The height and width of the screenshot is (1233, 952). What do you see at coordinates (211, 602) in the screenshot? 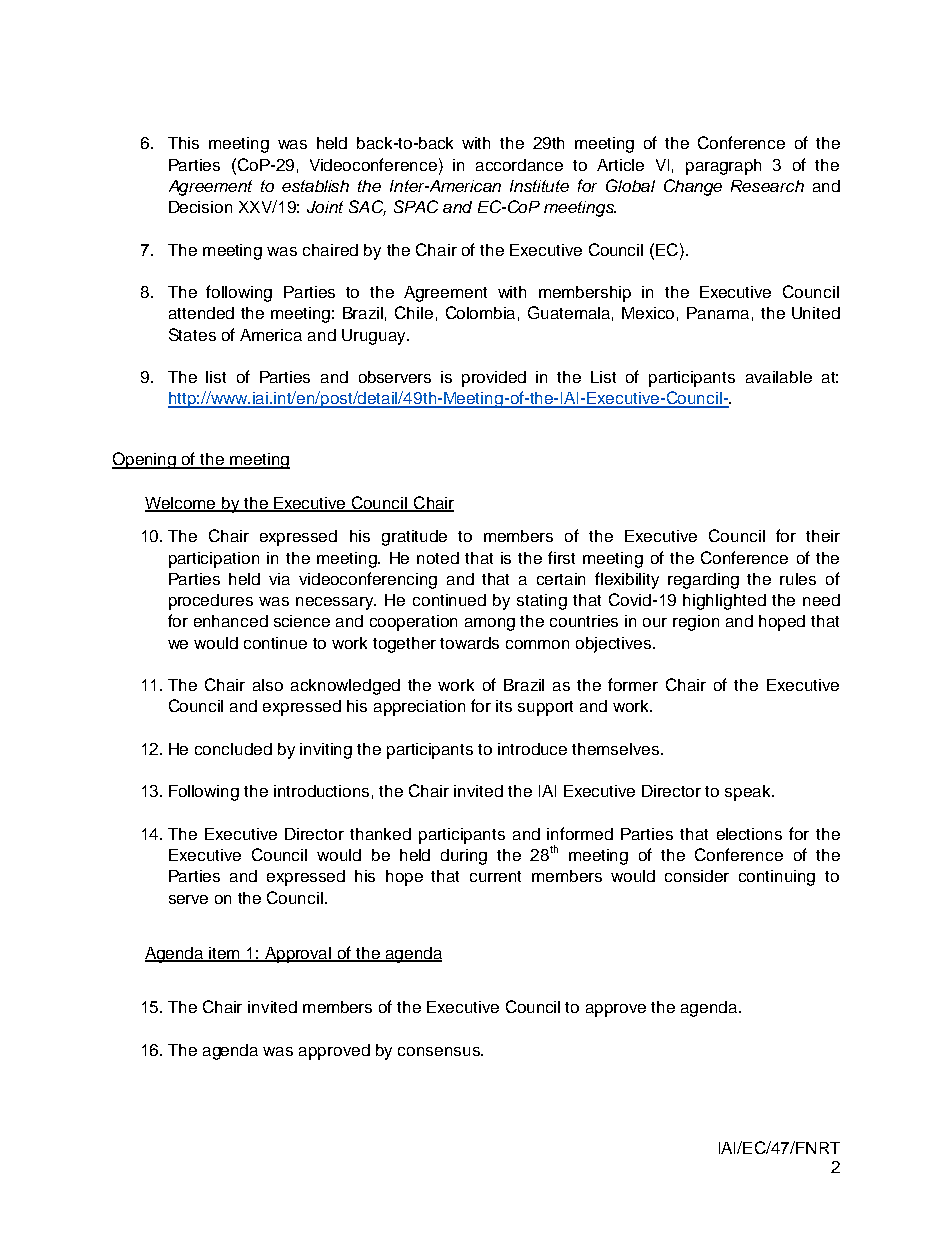
I see `procedures` at bounding box center [211, 602].
